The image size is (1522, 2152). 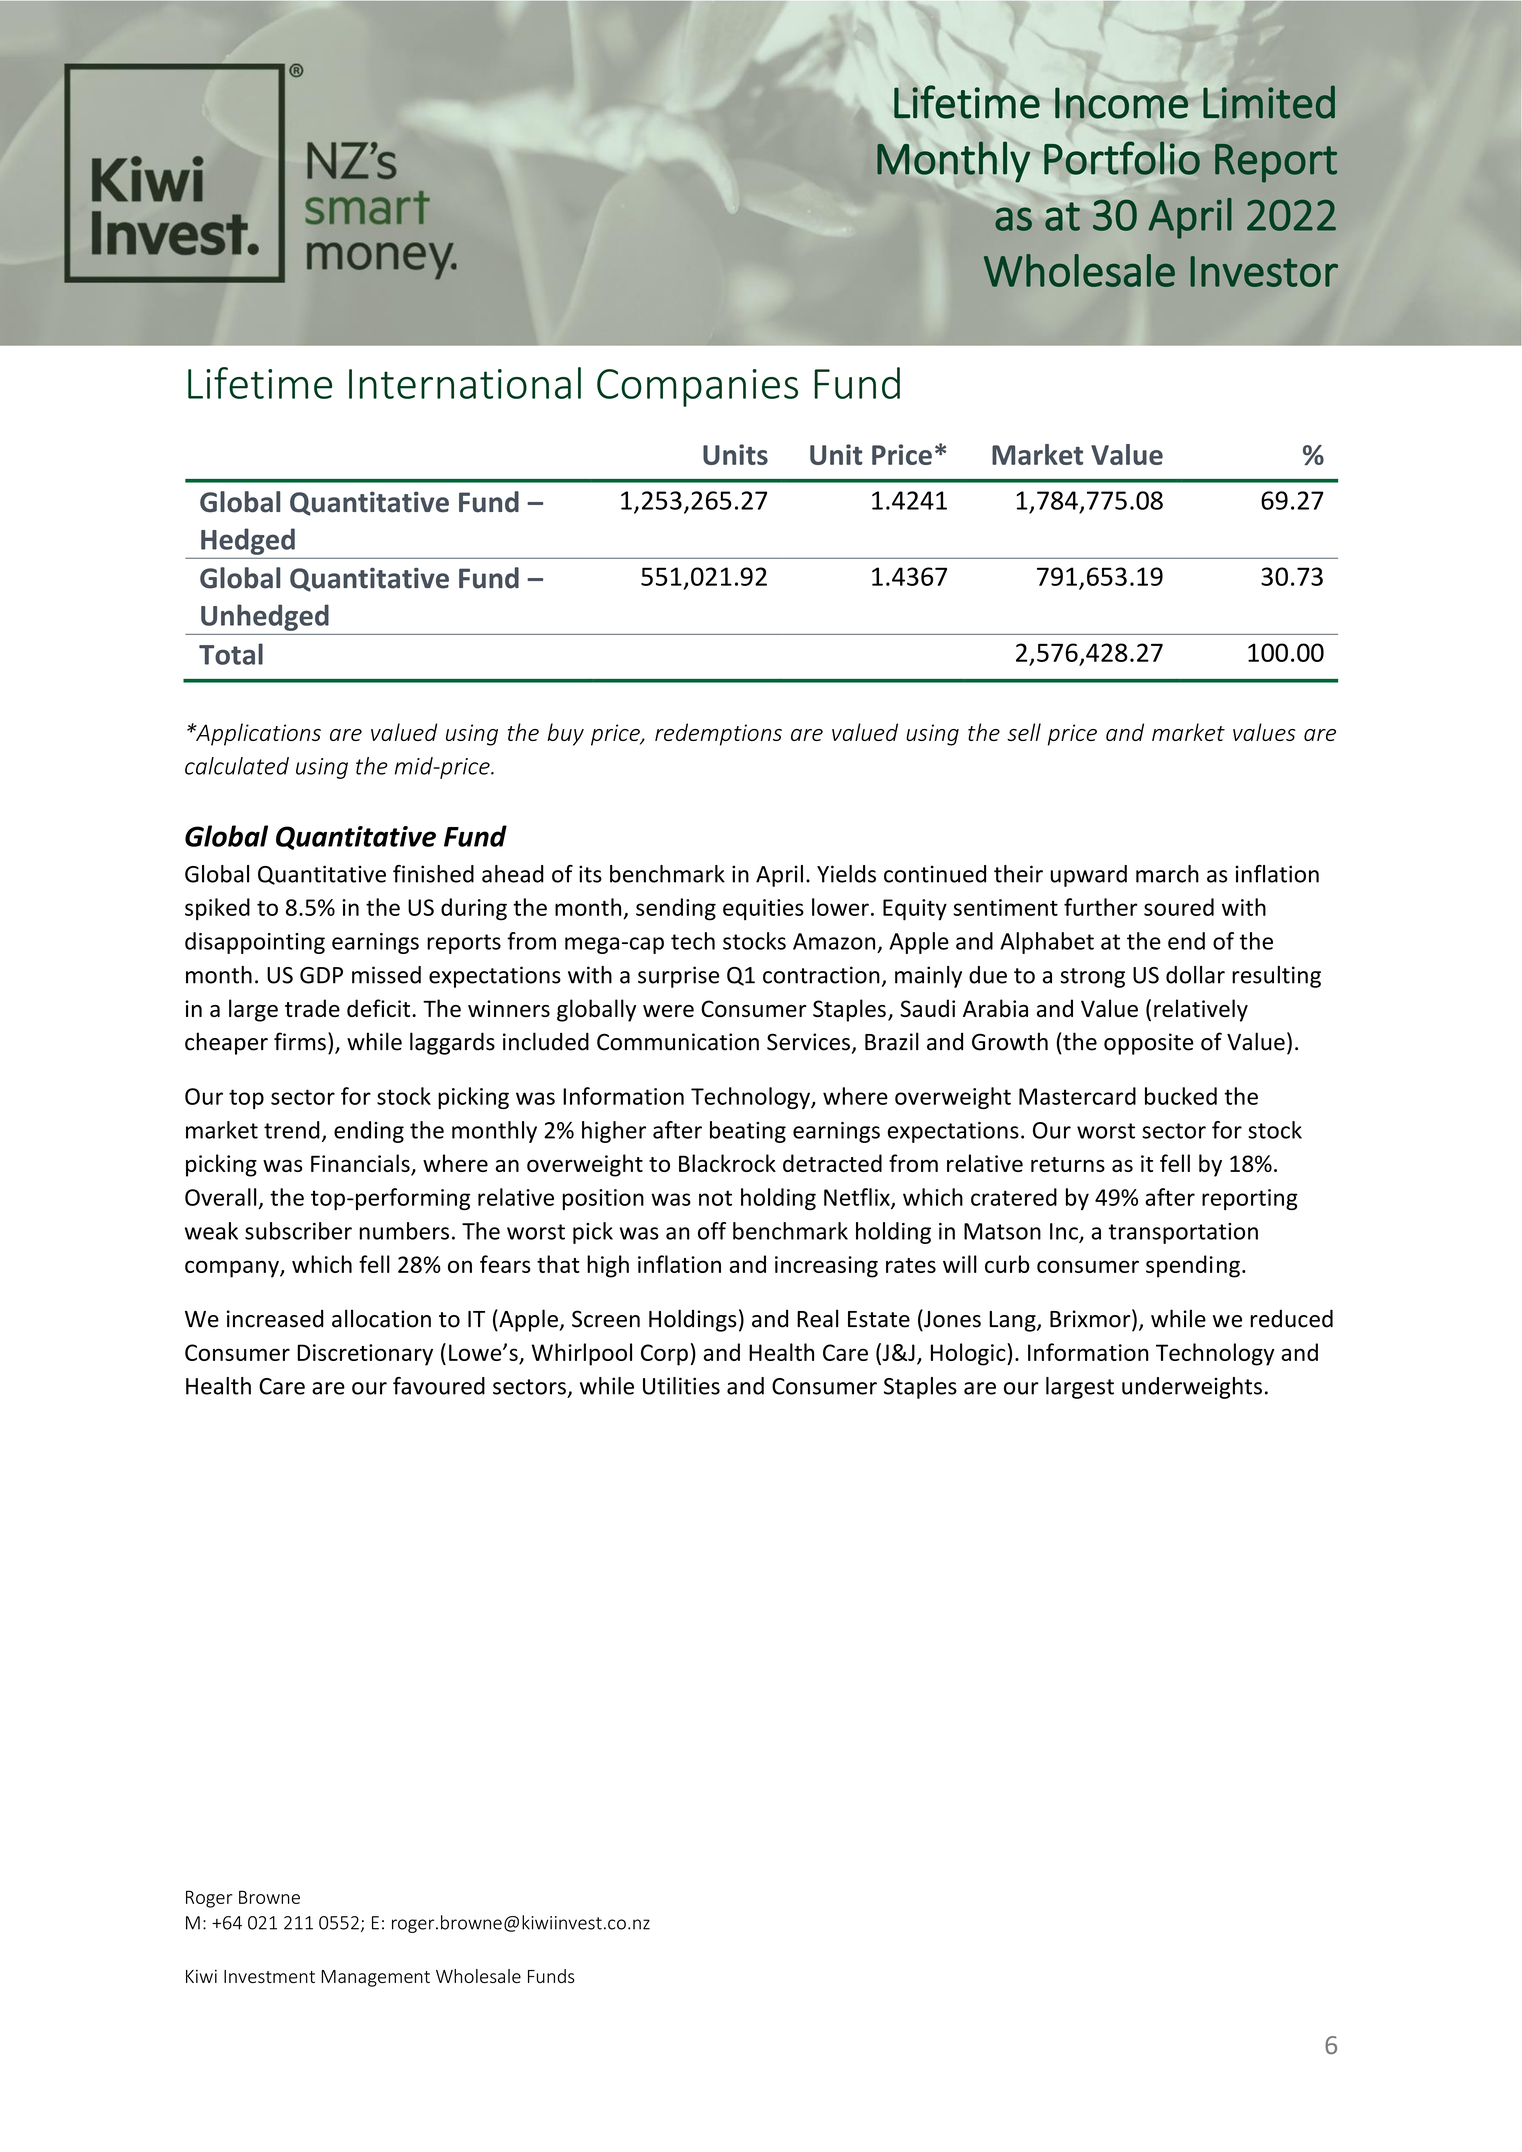 What do you see at coordinates (231, 654) in the page?
I see `Total` at bounding box center [231, 654].
